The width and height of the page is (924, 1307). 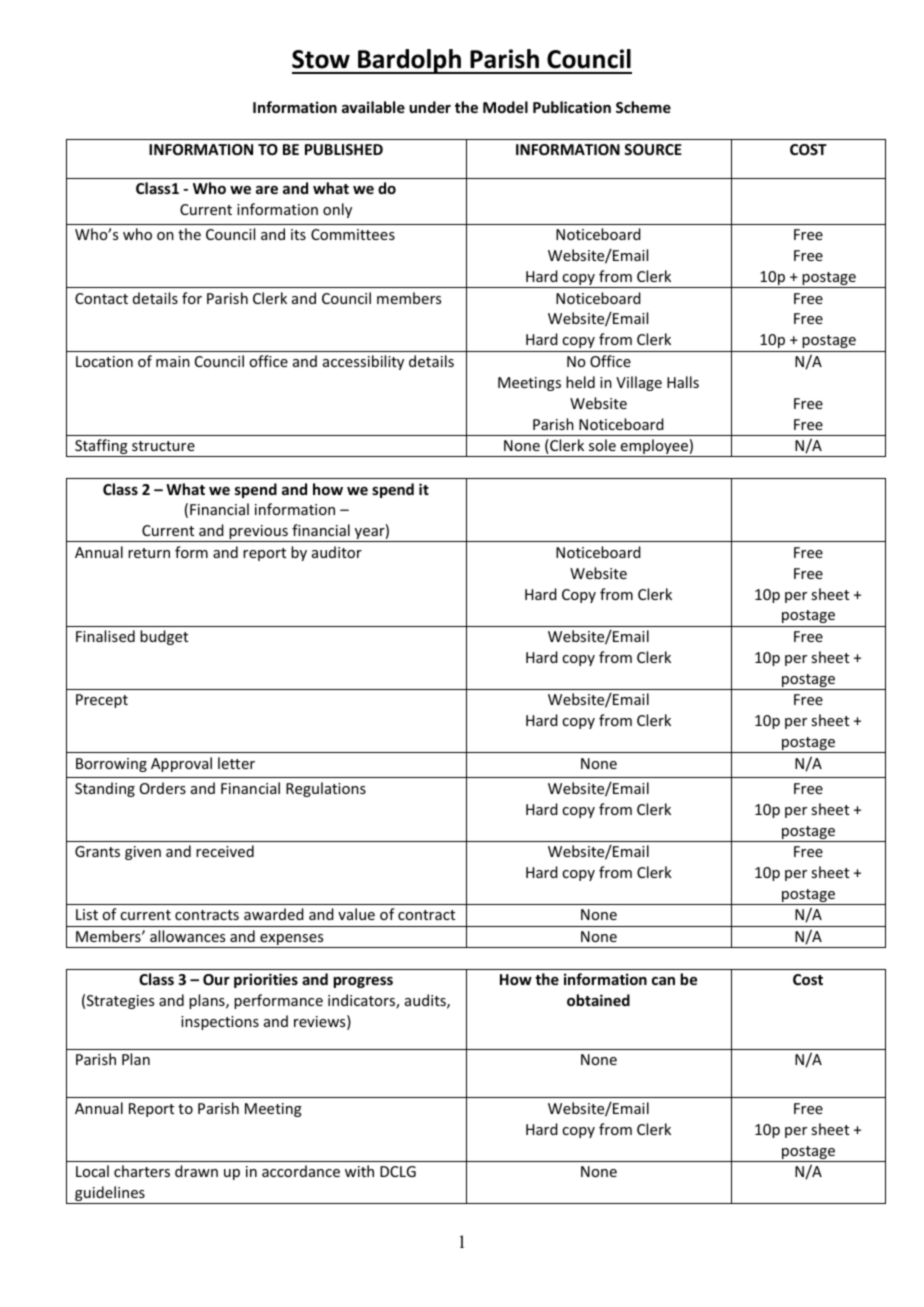 I want to click on Scheme, so click(x=643, y=107).
